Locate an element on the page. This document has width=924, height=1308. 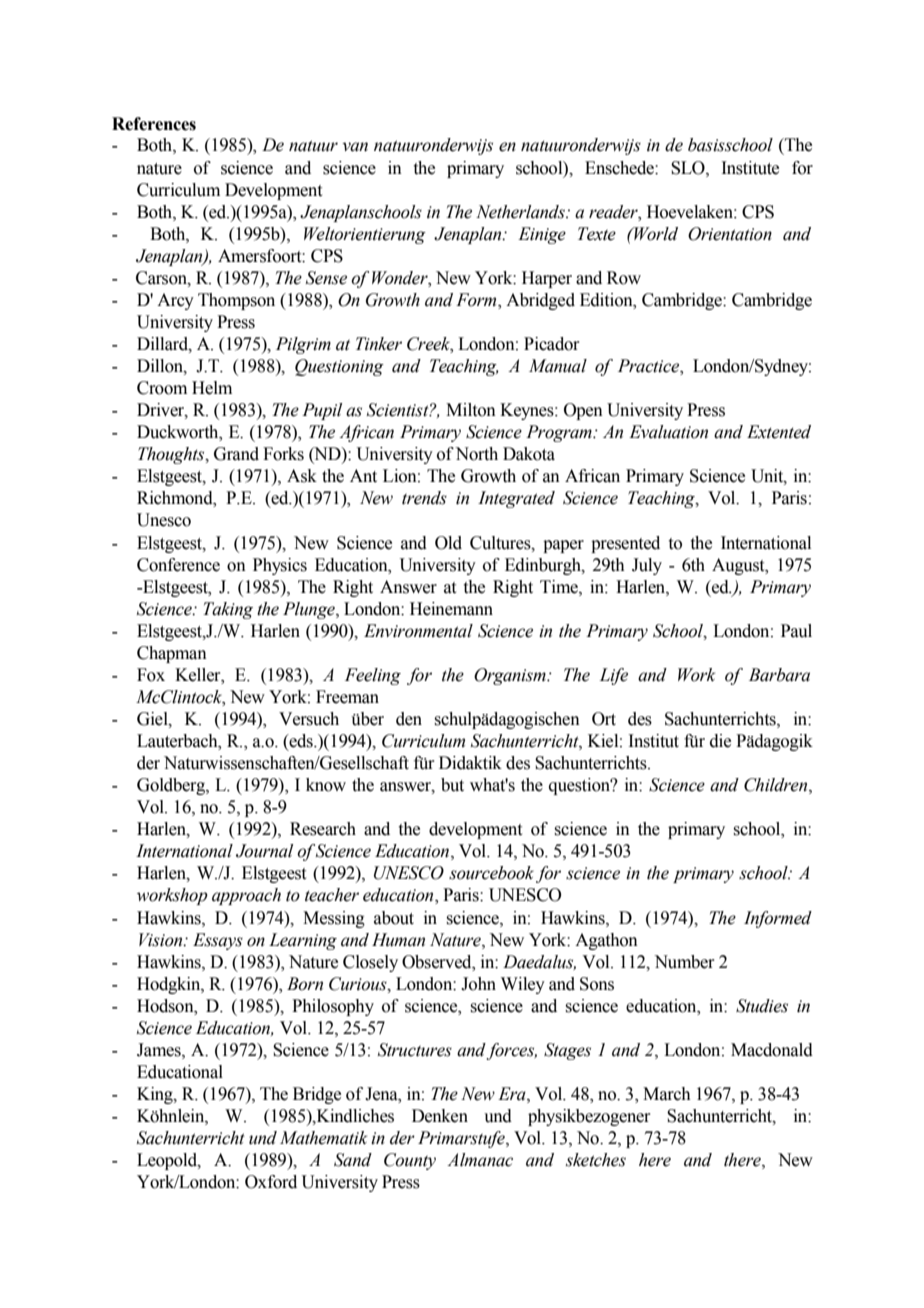
Oxford is located at coordinates (271, 1182).
